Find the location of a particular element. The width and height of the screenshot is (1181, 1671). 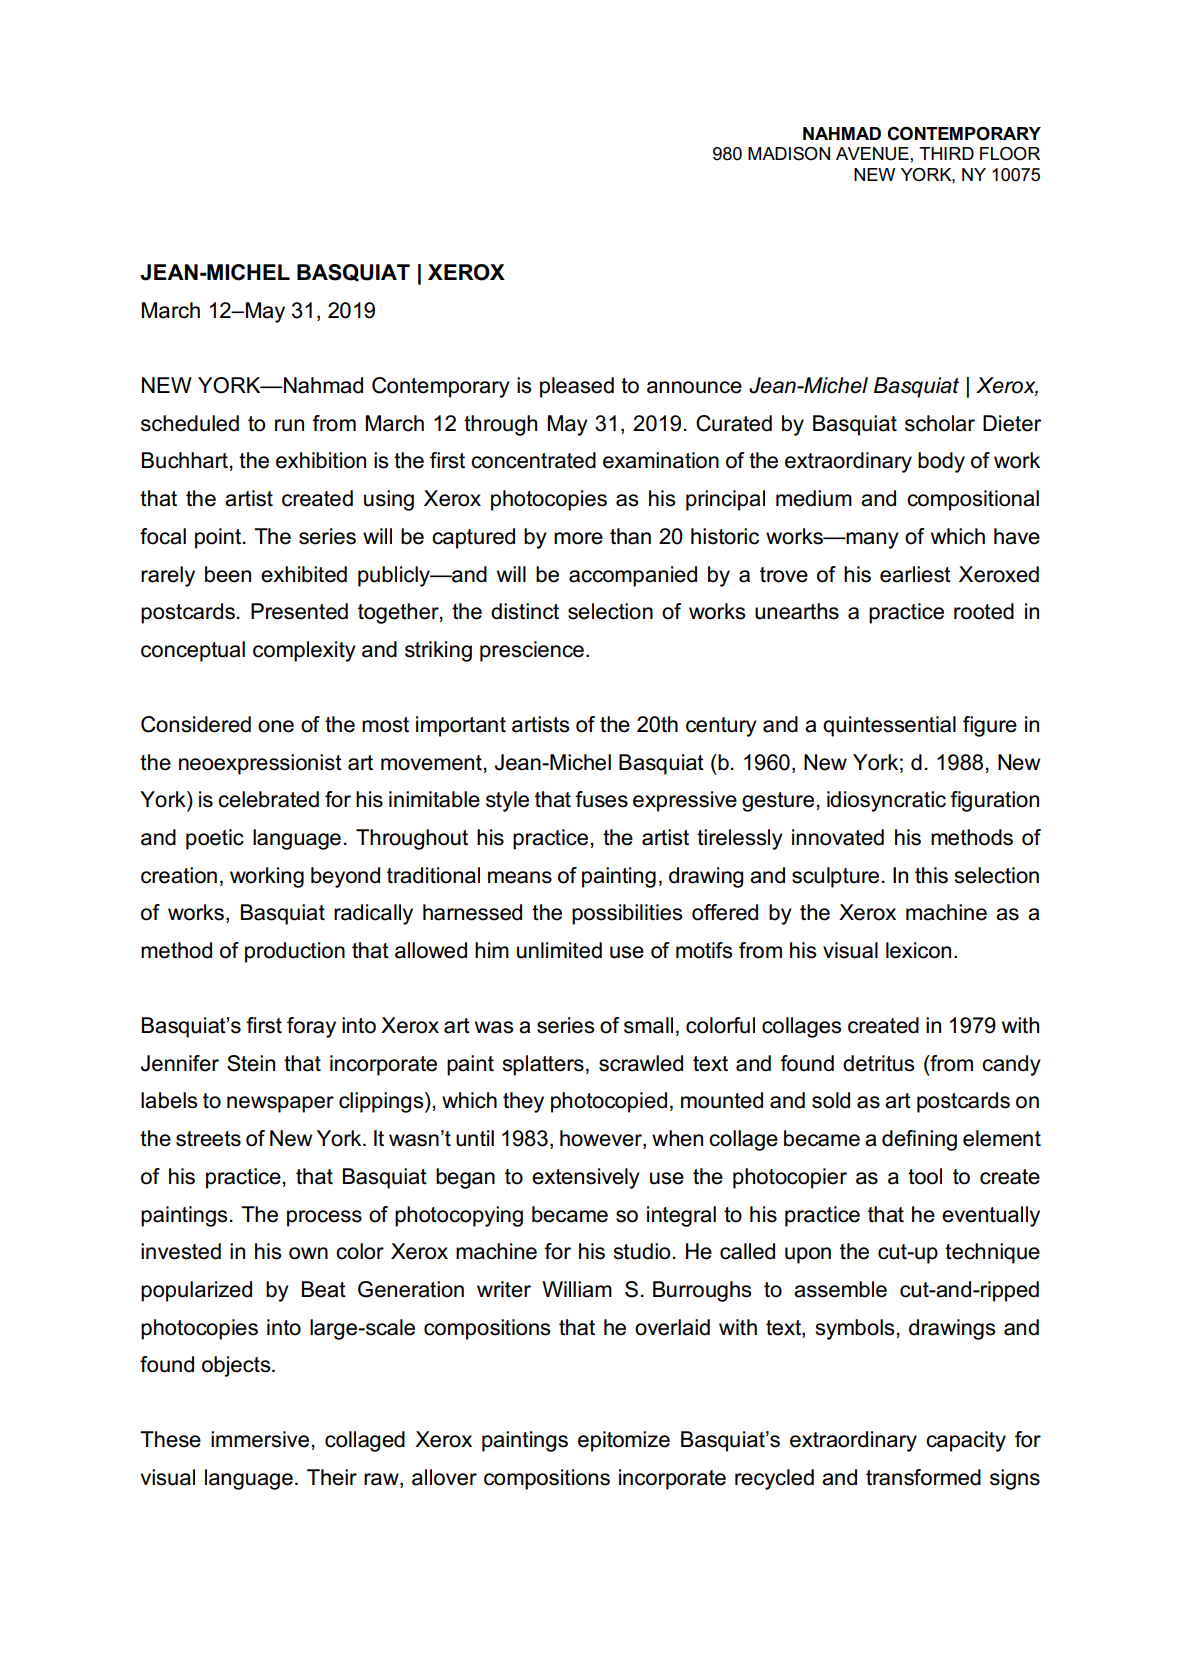

idiosyncratic is located at coordinates (886, 801).
